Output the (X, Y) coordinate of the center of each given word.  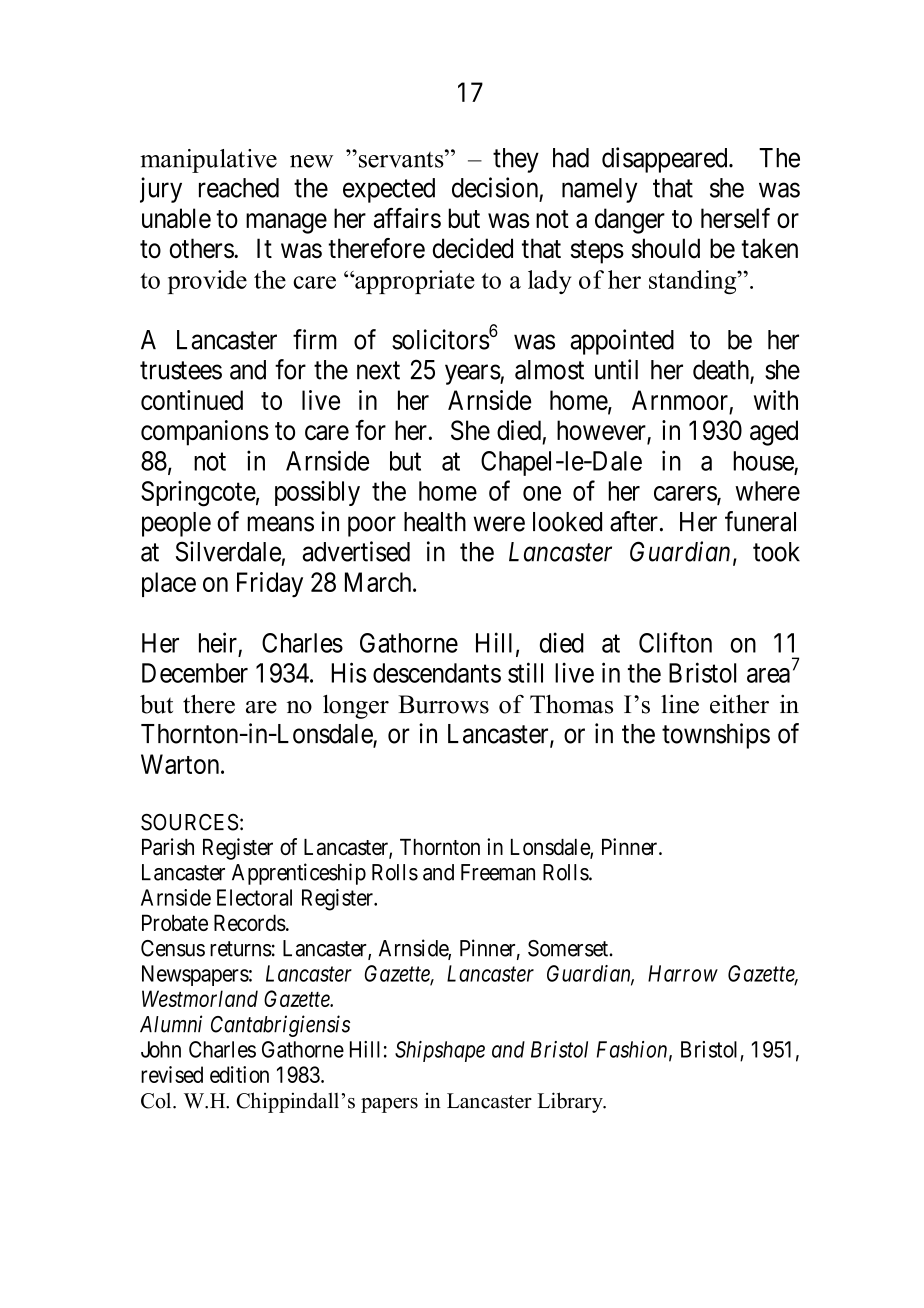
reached (239, 188)
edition (239, 1074)
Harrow (683, 973)
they (516, 160)
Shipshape (440, 1051)
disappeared (666, 160)
